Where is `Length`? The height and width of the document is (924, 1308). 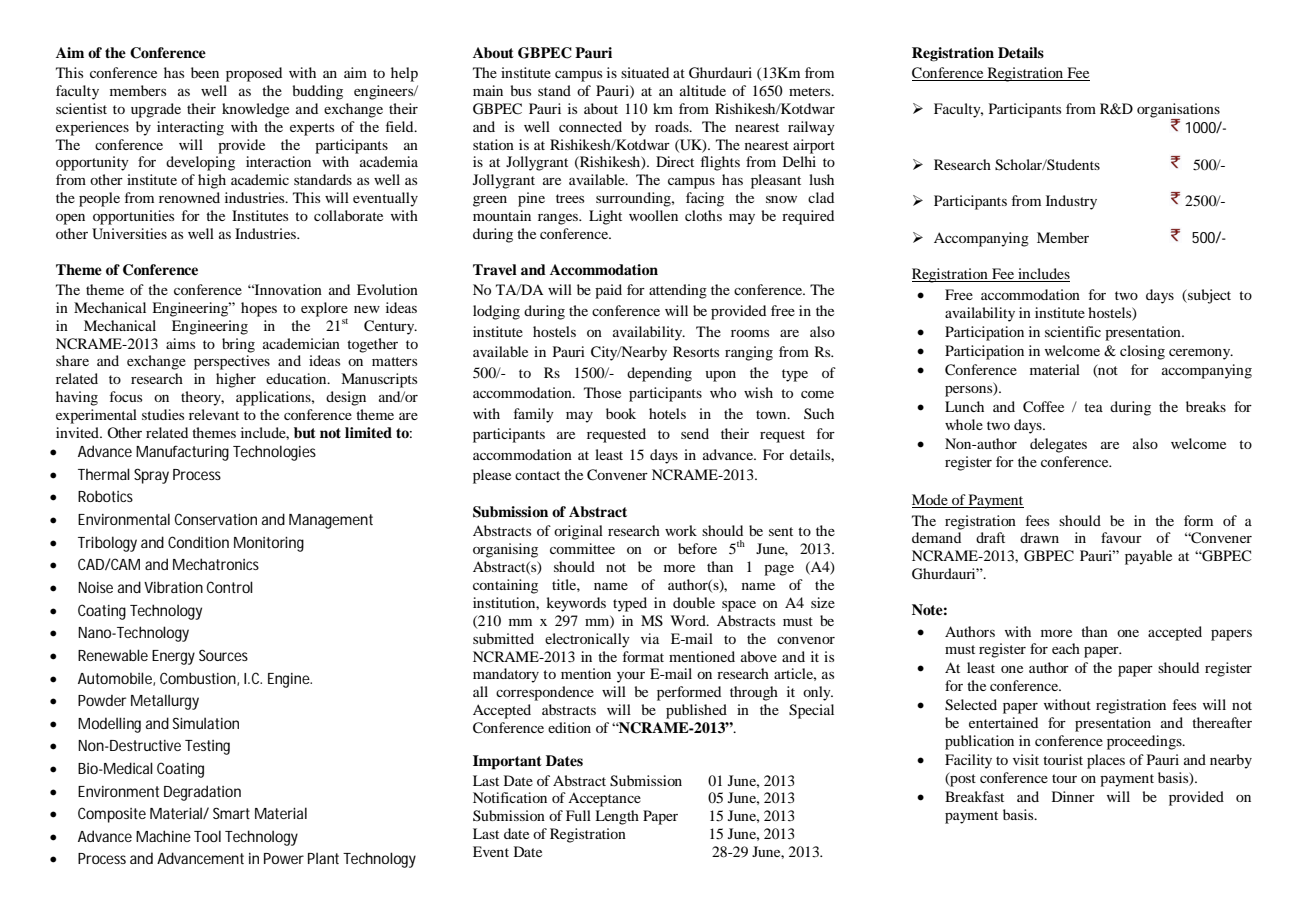
Length is located at coordinates (617, 817).
